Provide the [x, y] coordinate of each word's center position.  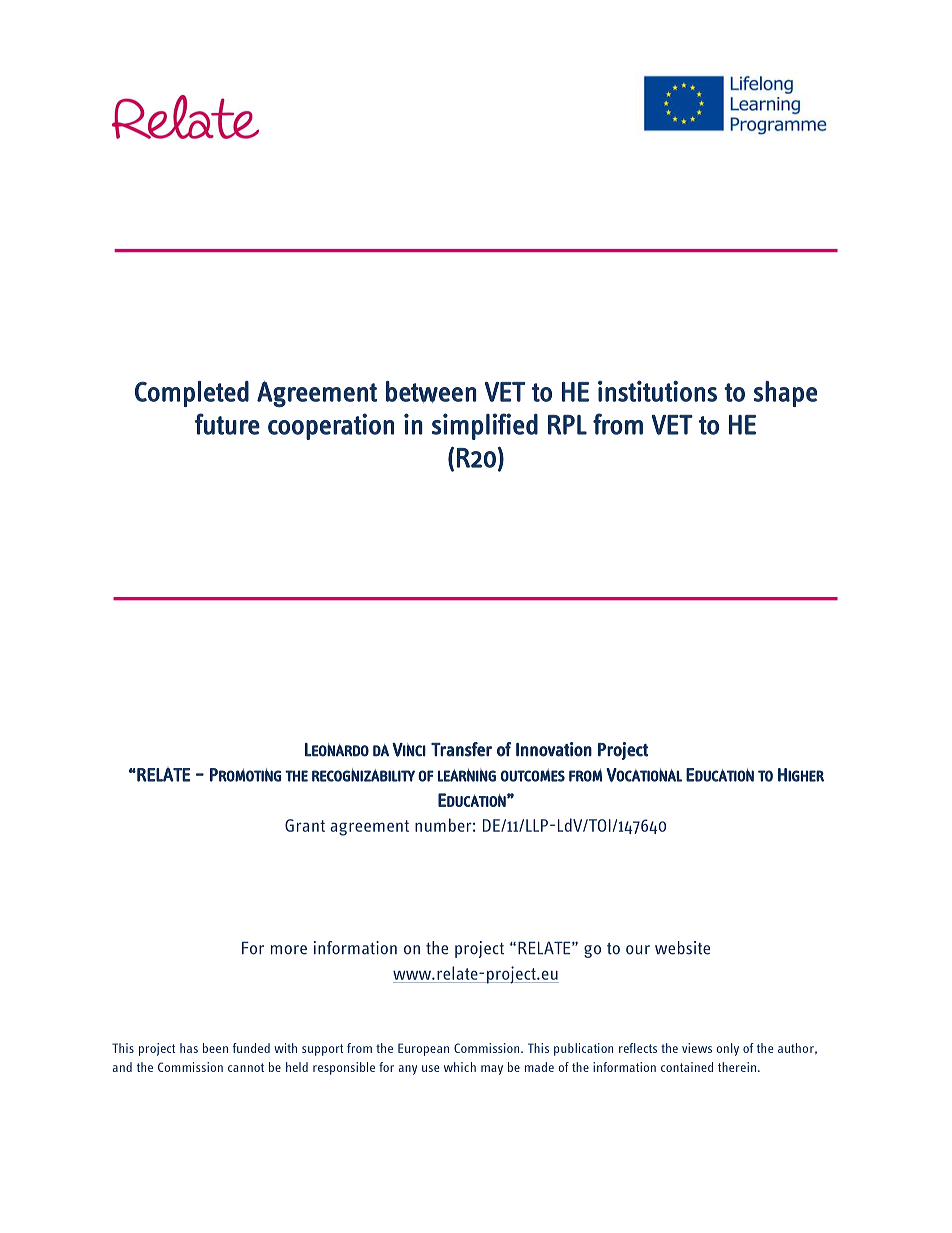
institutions [657, 391]
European [423, 1049]
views [697, 1048]
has [189, 1048]
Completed [192, 394]
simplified [485, 426]
